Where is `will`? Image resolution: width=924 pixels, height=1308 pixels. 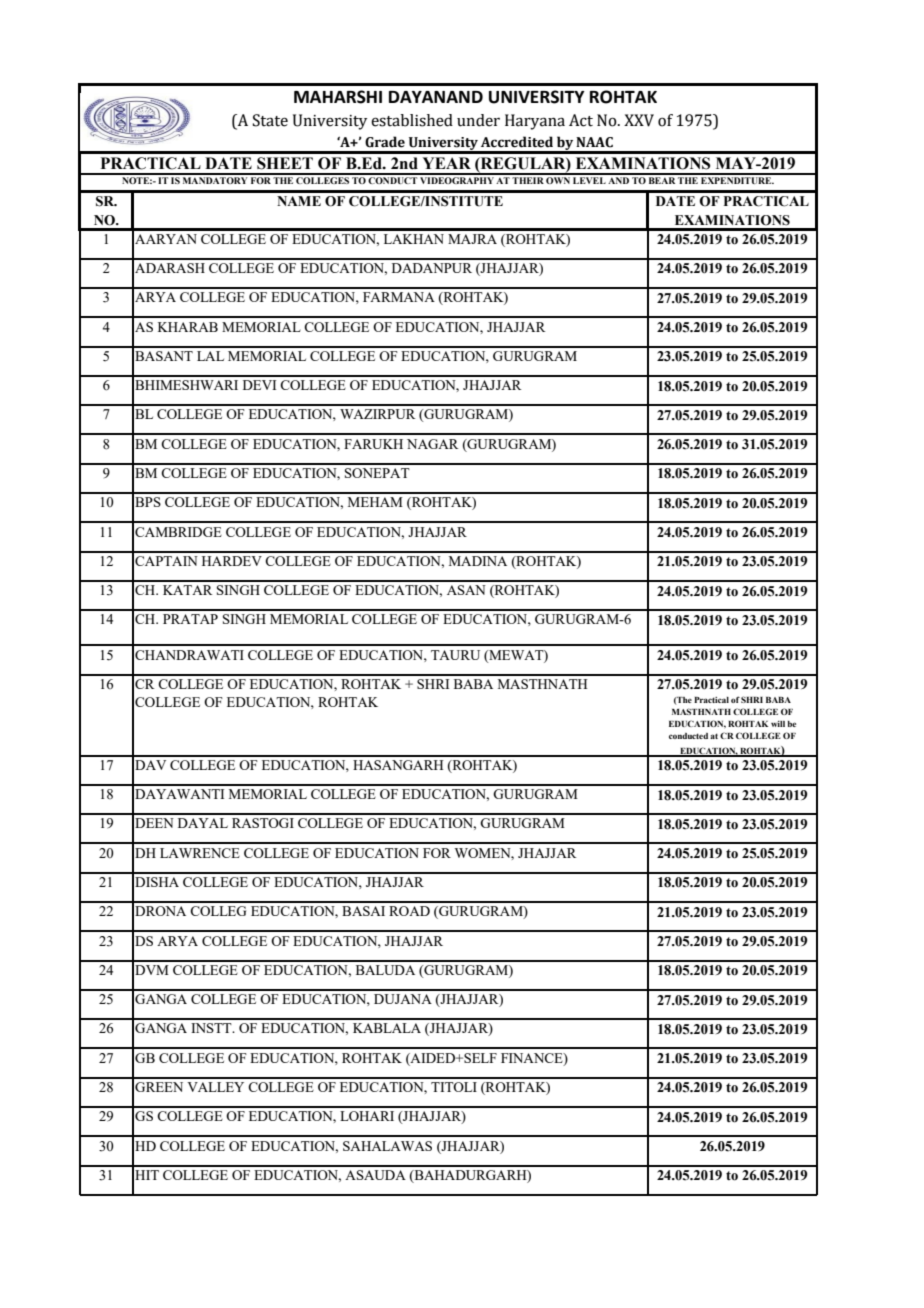 will is located at coordinates (778, 724).
